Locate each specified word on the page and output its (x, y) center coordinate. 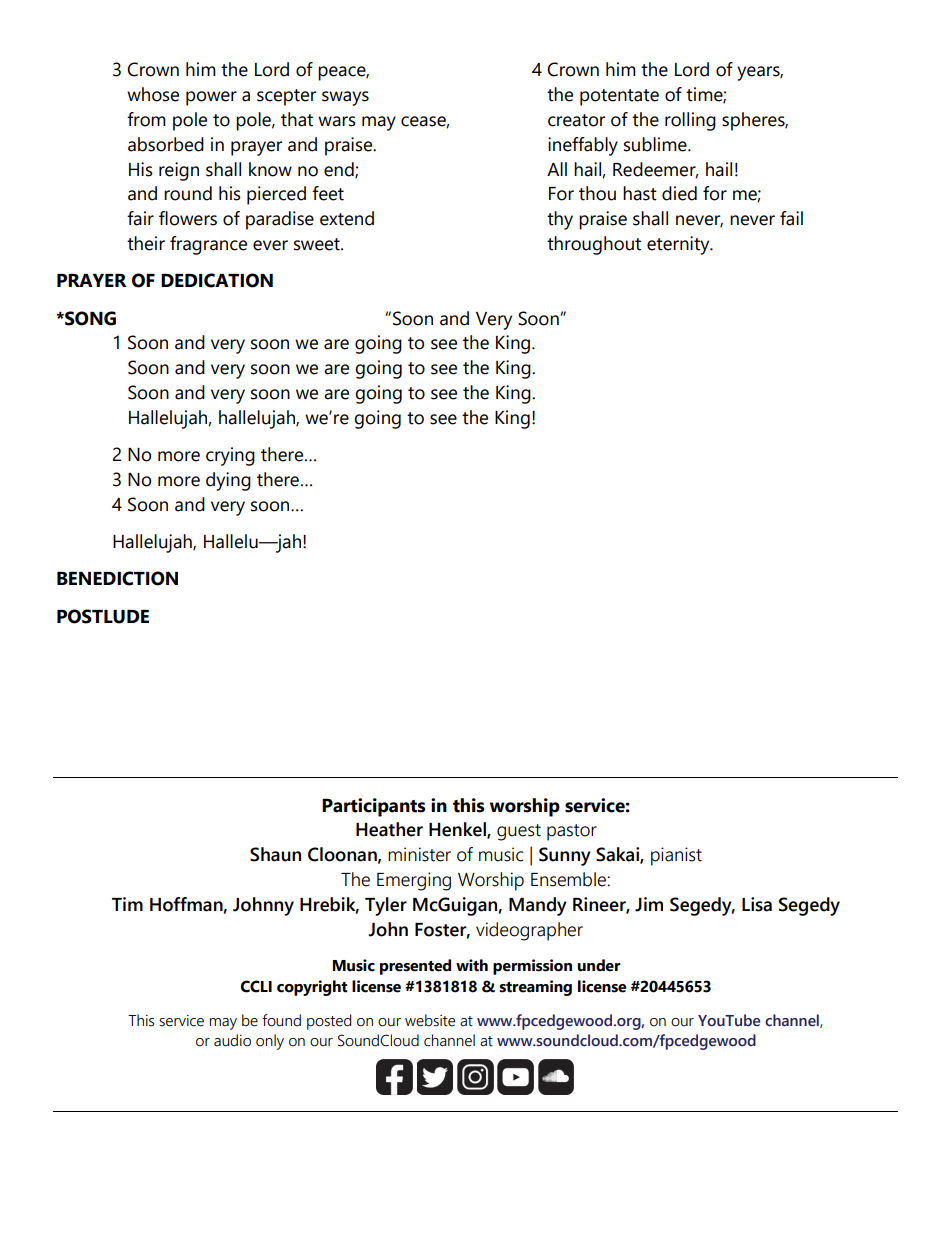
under (599, 965)
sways (345, 98)
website (430, 1020)
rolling (690, 121)
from (146, 119)
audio (232, 1040)
